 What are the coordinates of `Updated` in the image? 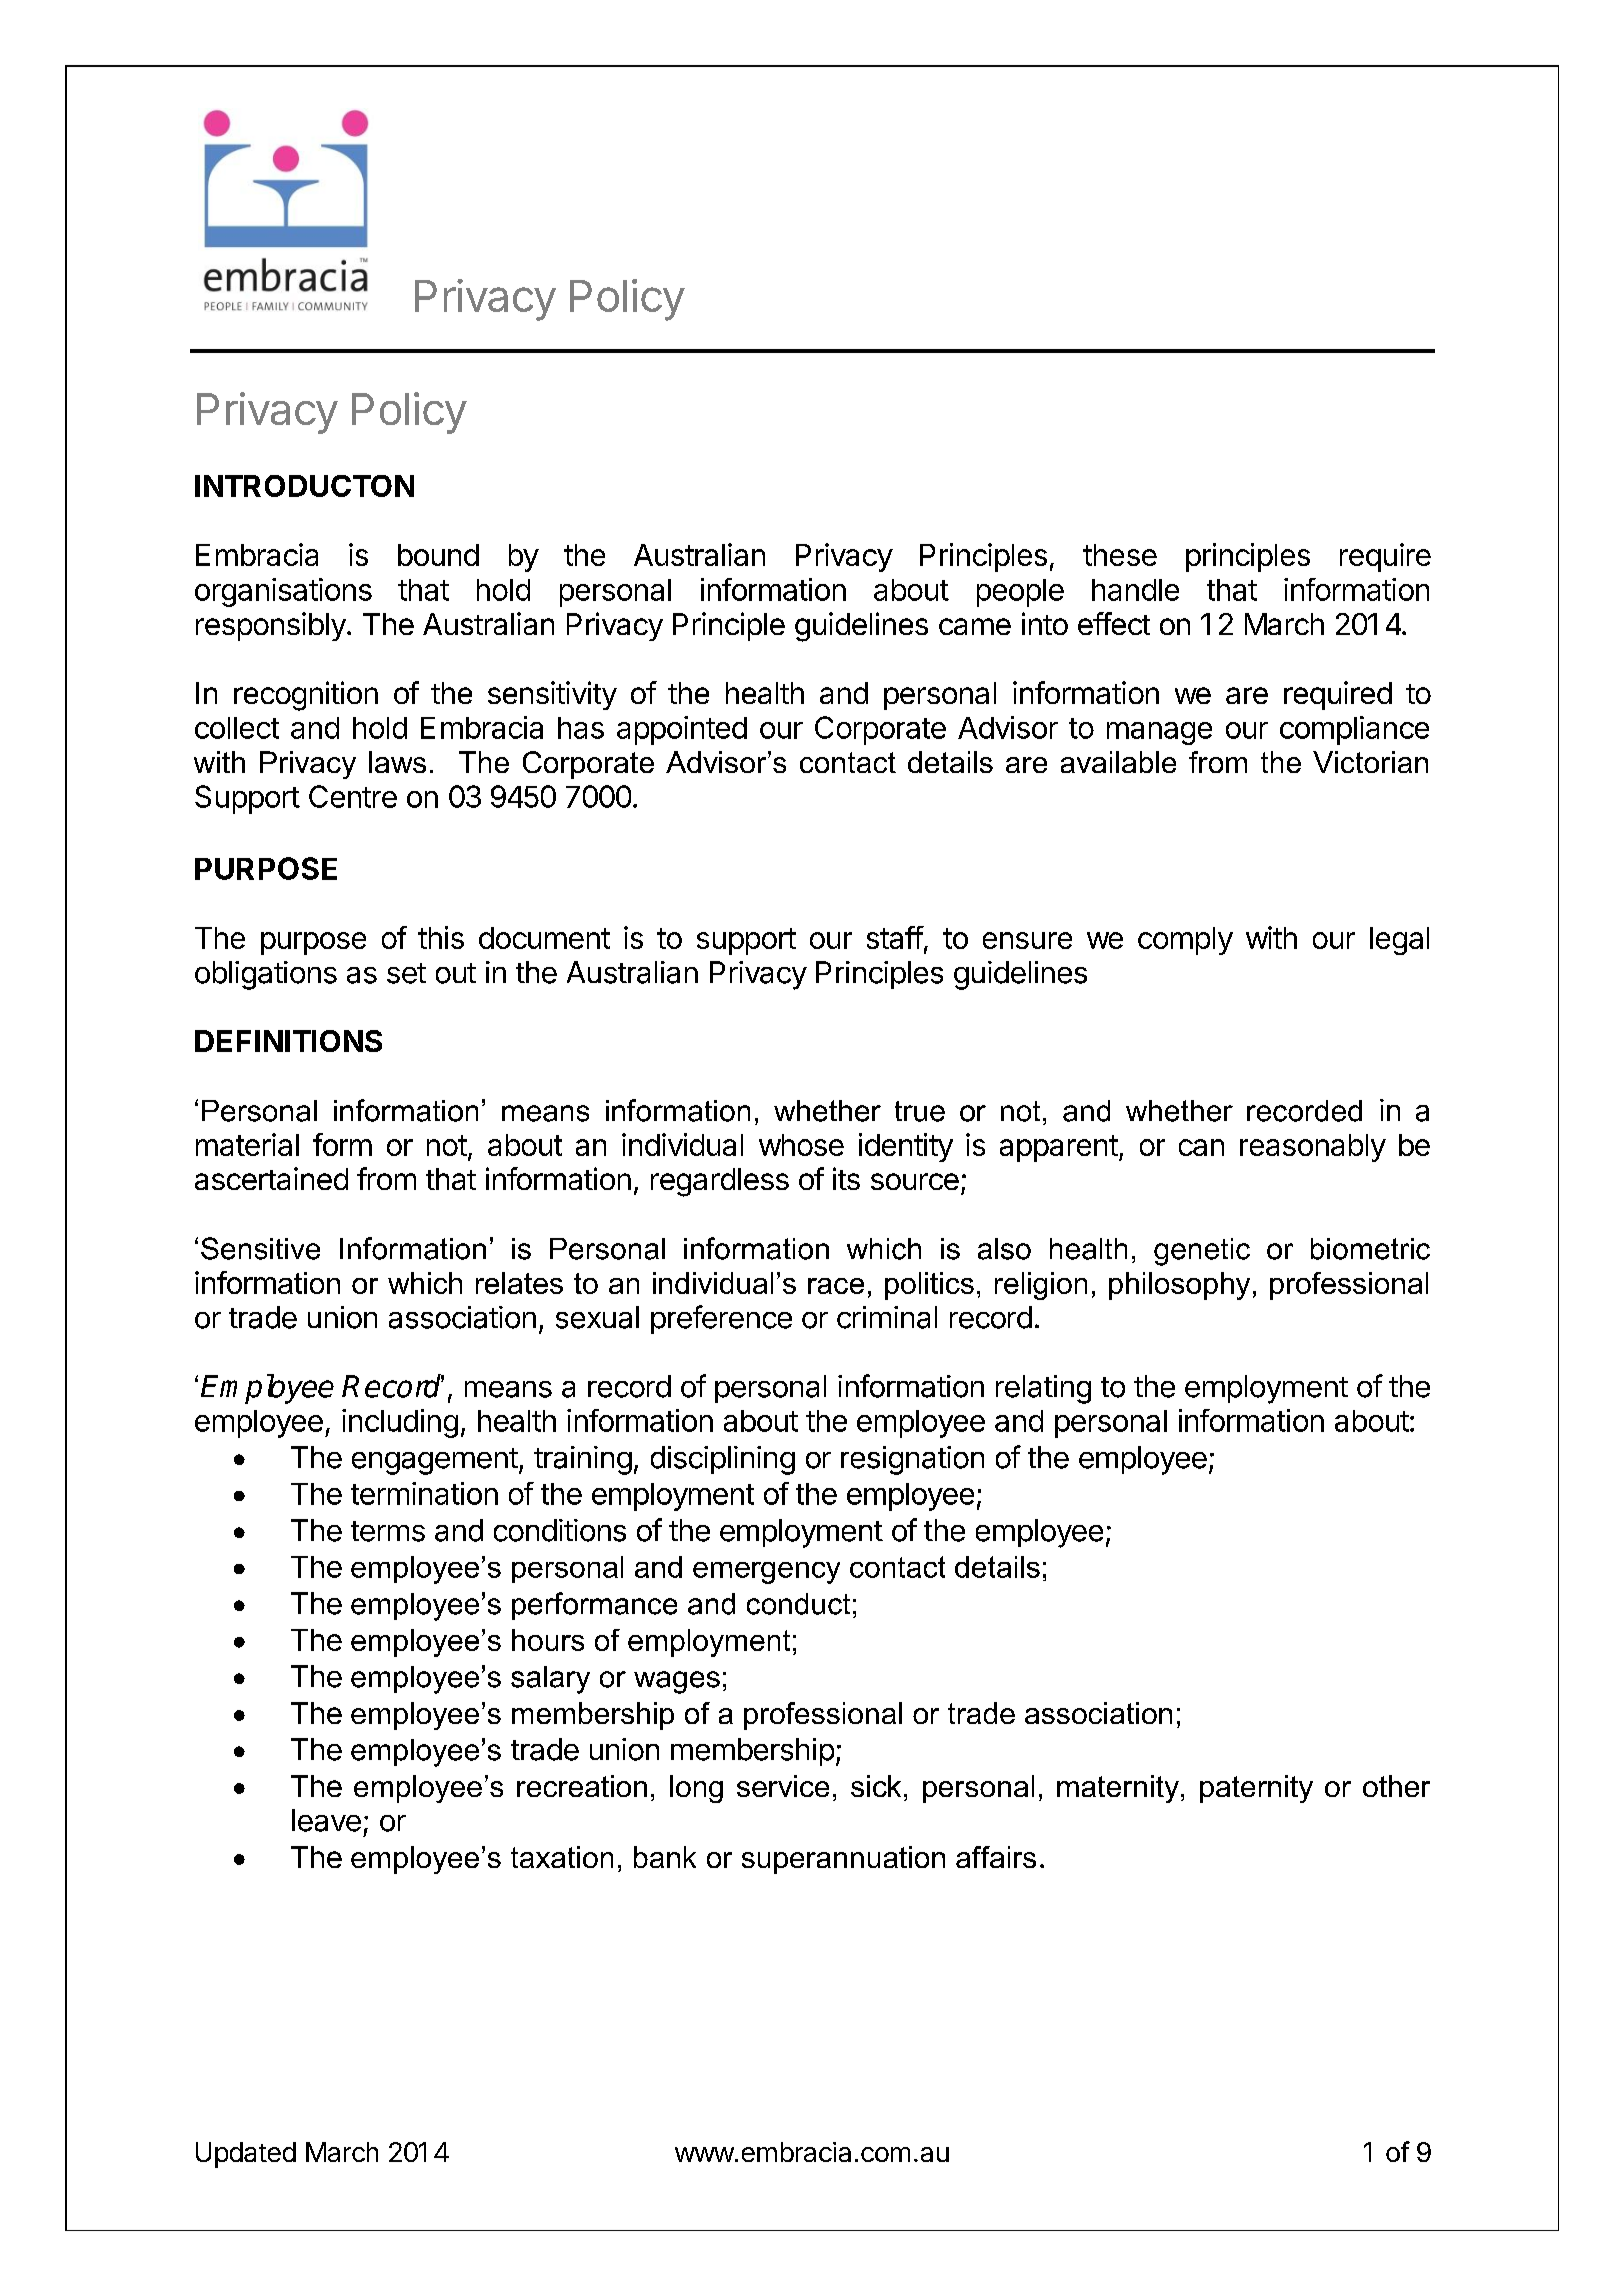 It's located at (246, 2155).
